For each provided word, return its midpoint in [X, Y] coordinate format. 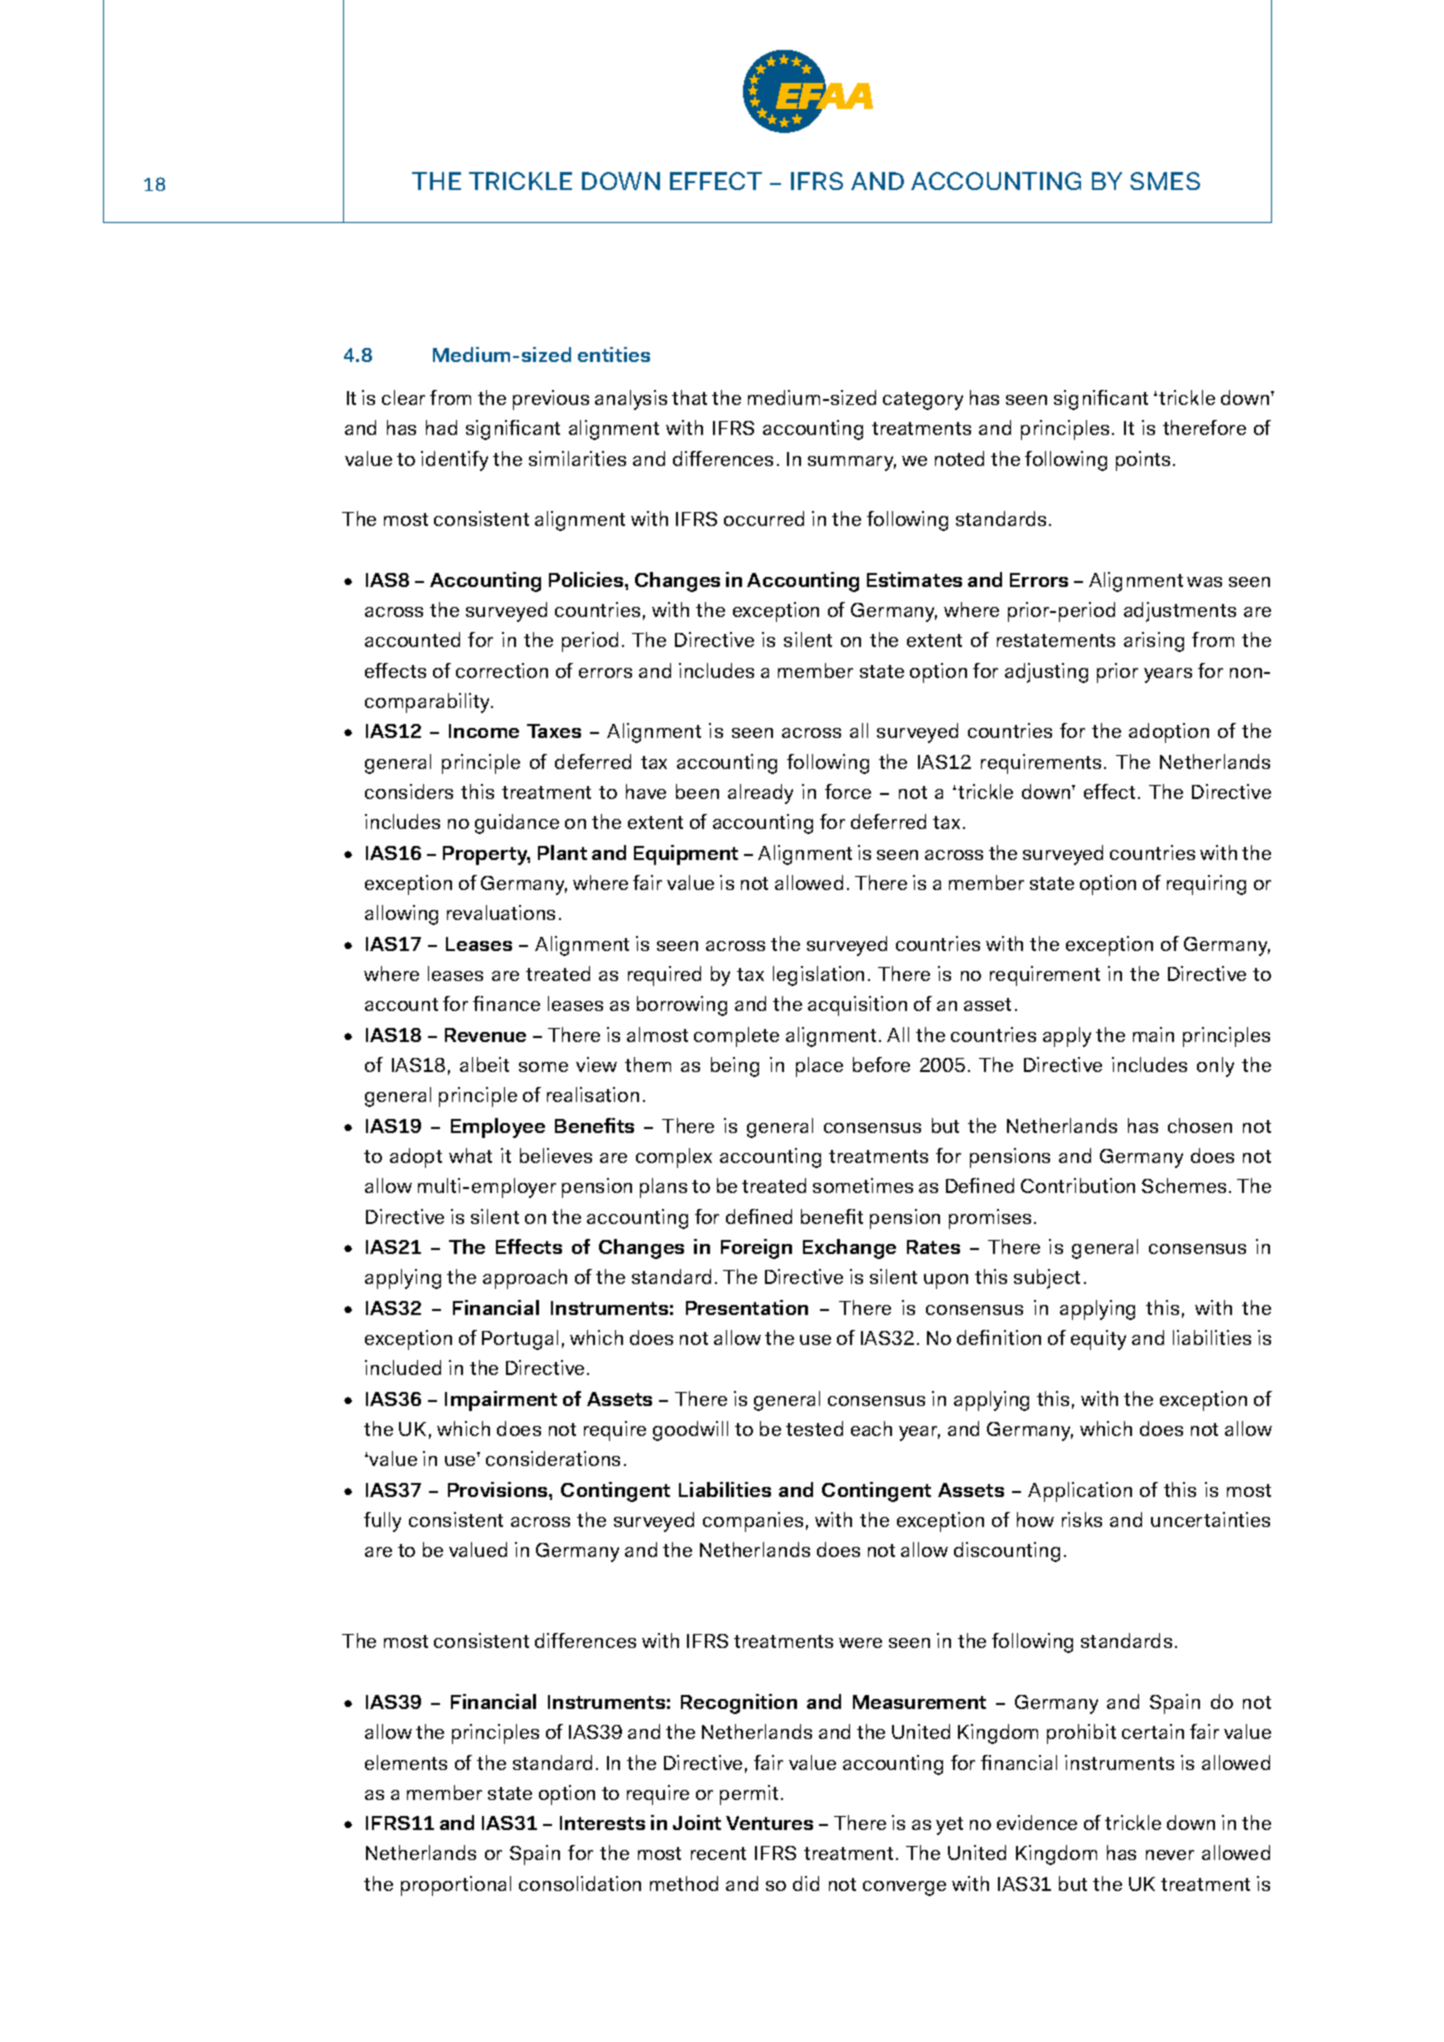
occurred [764, 518]
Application [1080, 1492]
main [1153, 1034]
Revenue [485, 1035]
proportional [456, 1886]
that [689, 397]
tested [814, 1428]
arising [1154, 642]
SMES [1165, 181]
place [819, 1067]
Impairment [501, 1401]
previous [551, 400]
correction [502, 670]
